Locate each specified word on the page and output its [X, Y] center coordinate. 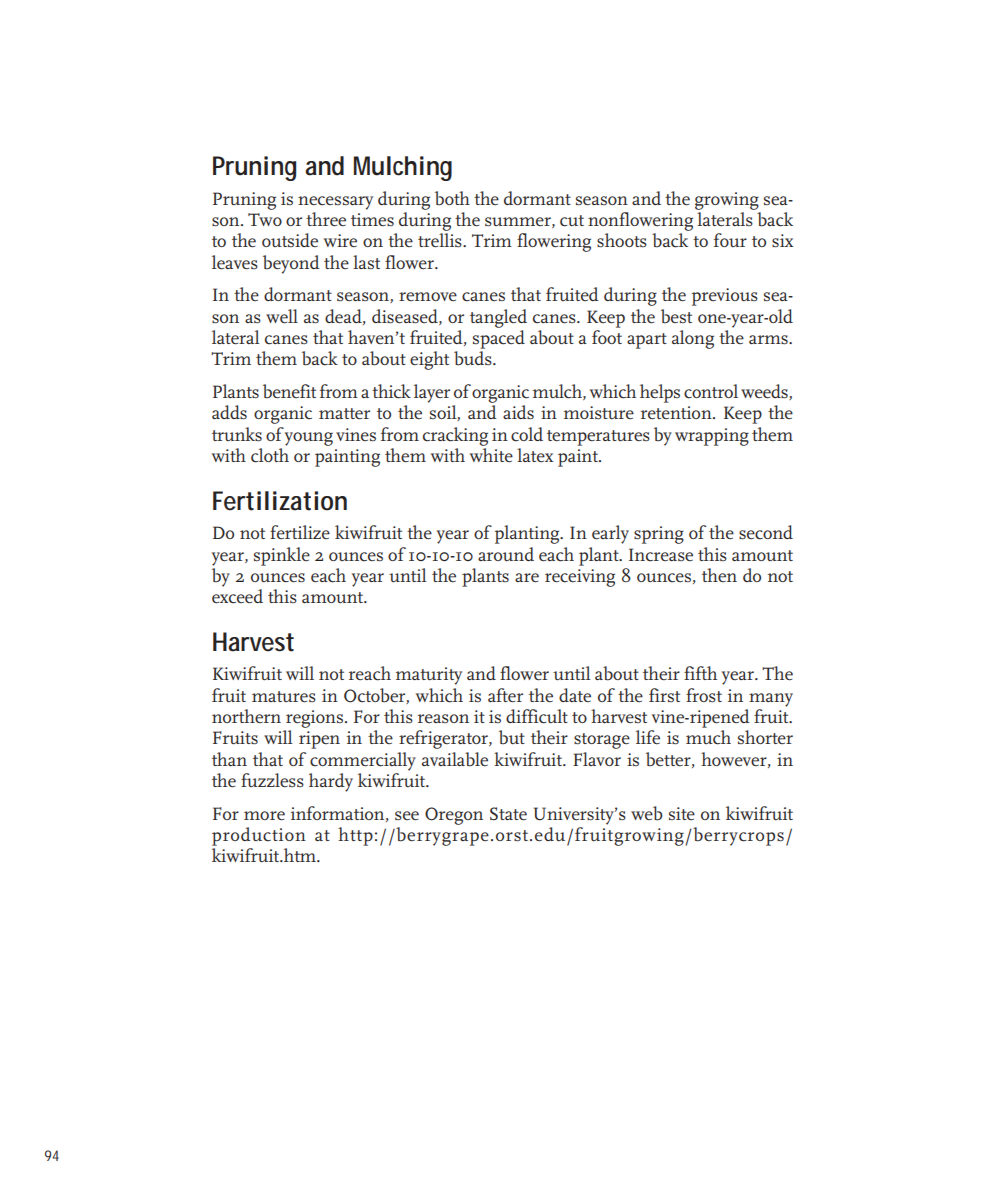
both [452, 198]
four [730, 240]
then [719, 575]
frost [704, 695]
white [491, 455]
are [527, 578]
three [326, 219]
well [282, 316]
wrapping [712, 437]
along [693, 339]
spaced [499, 339]
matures [284, 697]
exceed [237, 596]
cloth [270, 455]
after [505, 695]
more [264, 816]
